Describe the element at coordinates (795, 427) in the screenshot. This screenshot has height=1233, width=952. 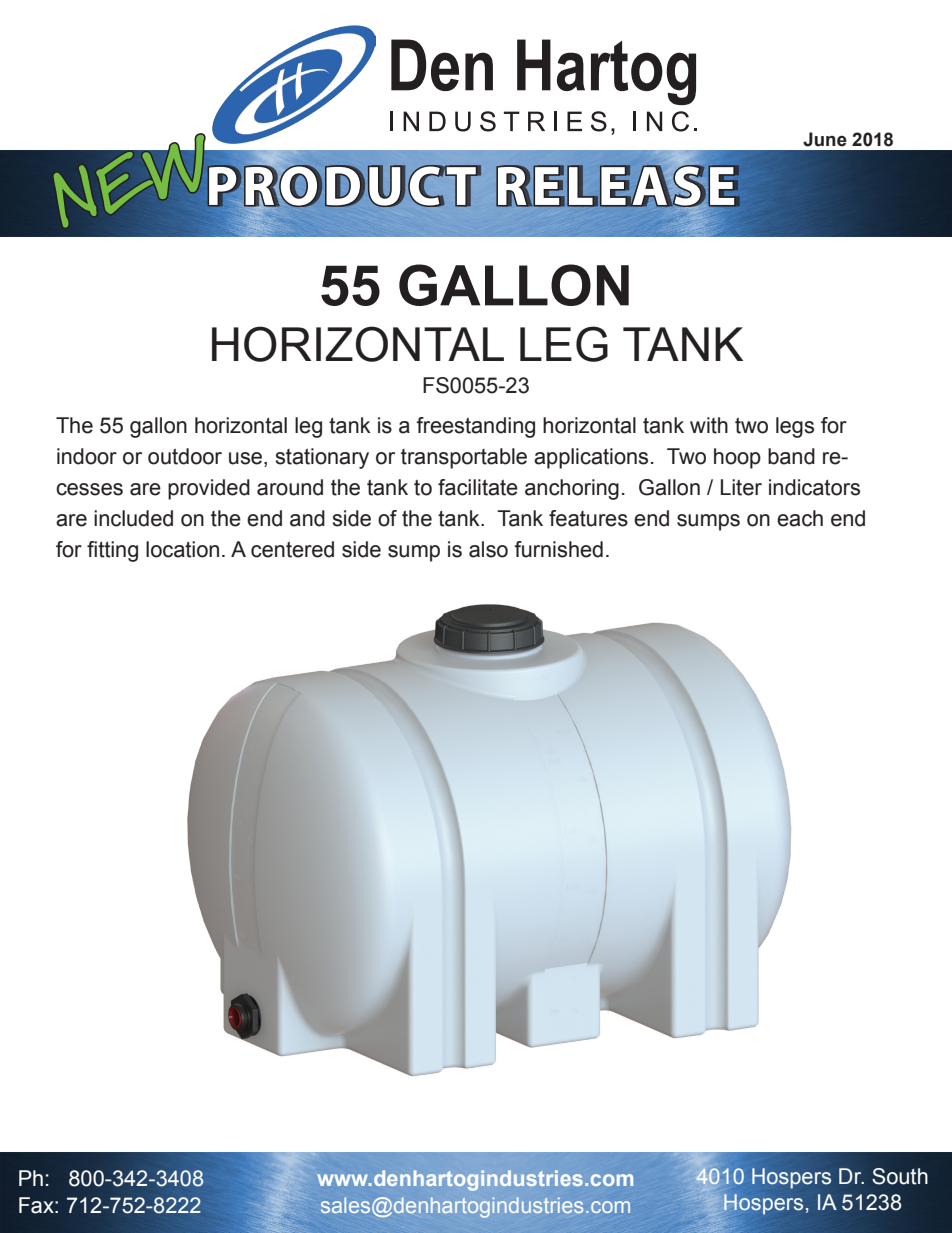
I see `legs` at that location.
